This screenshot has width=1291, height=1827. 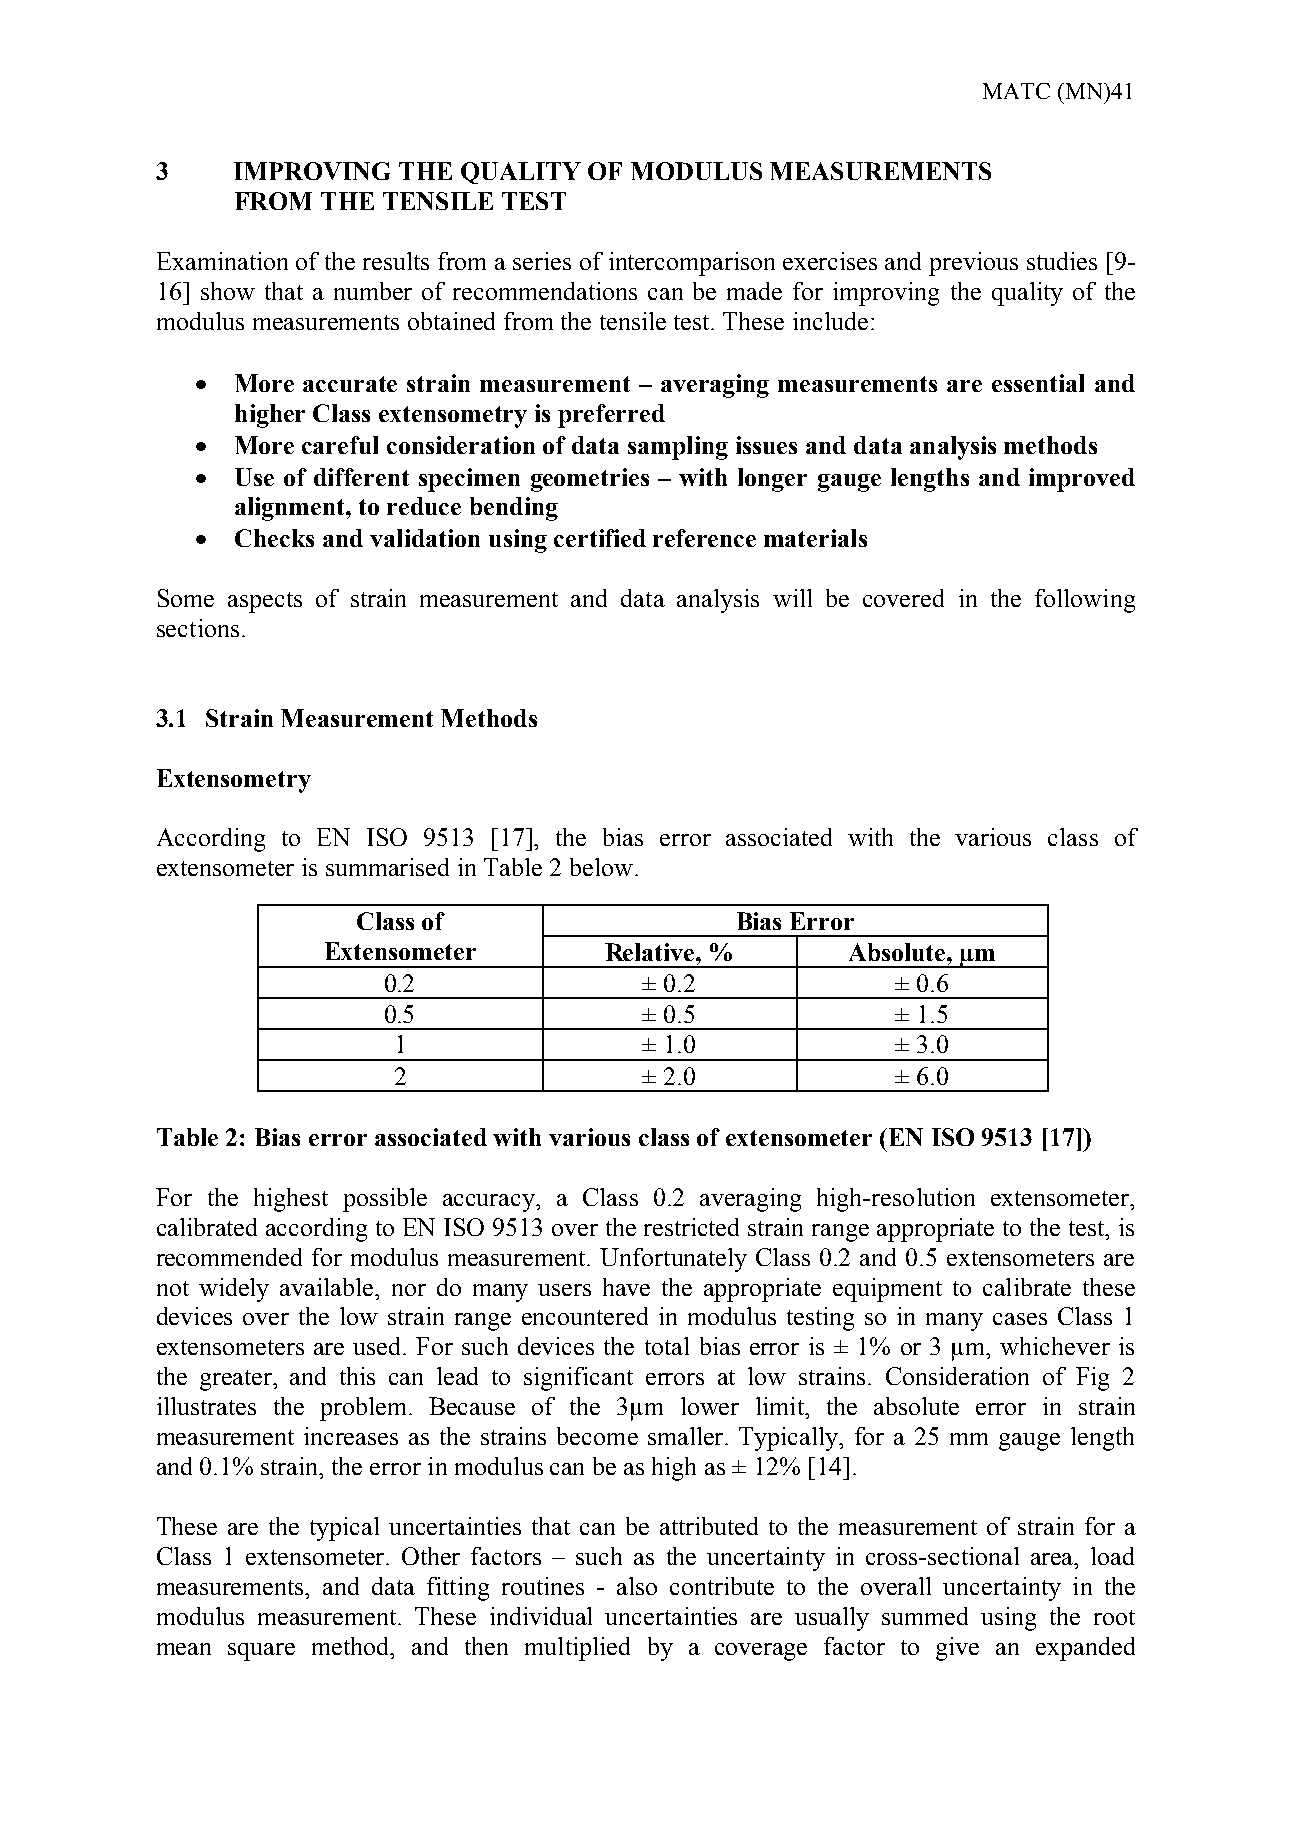 What do you see at coordinates (261, 1652) in the screenshot?
I see `square` at bounding box center [261, 1652].
